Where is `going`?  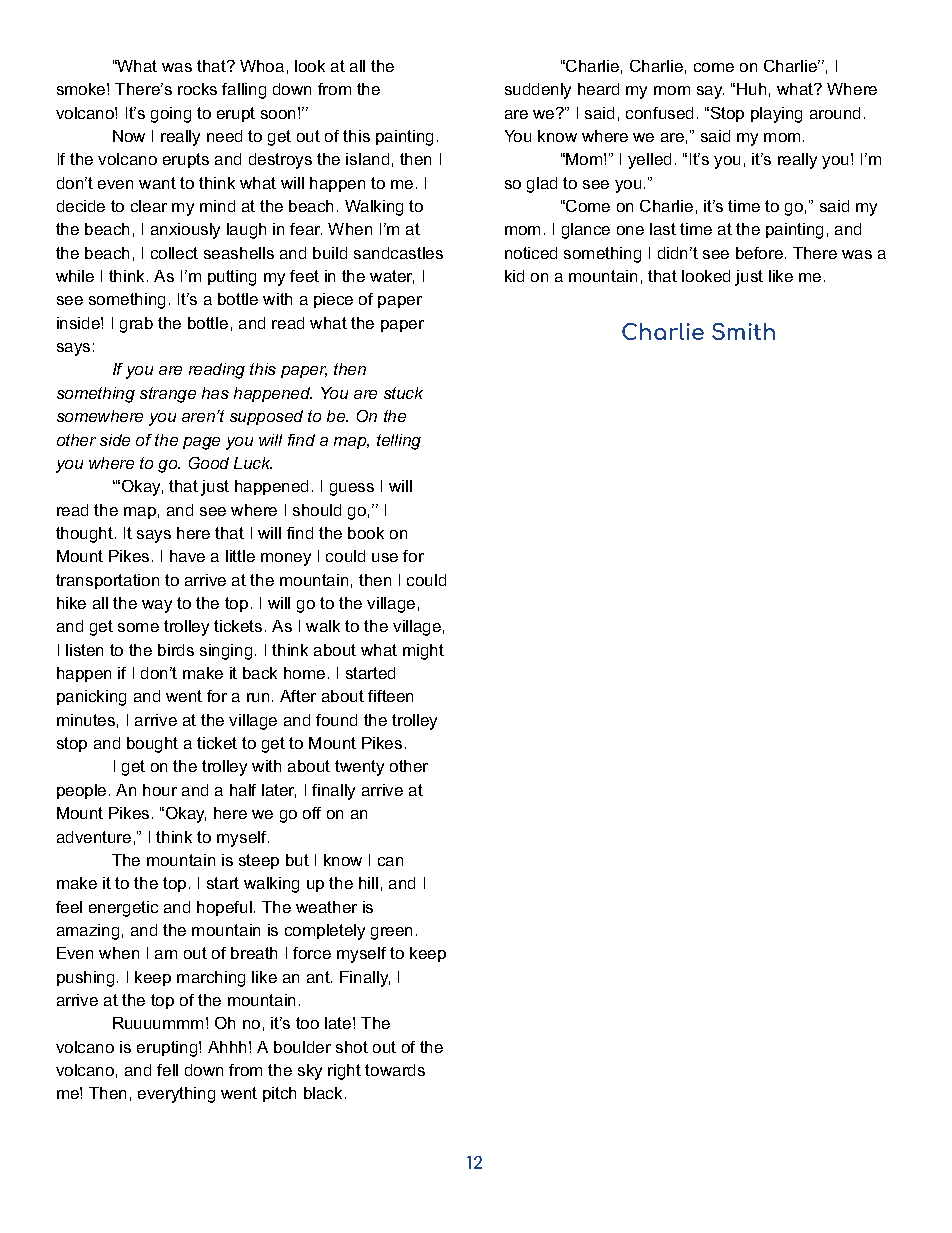 going is located at coordinates (171, 115).
